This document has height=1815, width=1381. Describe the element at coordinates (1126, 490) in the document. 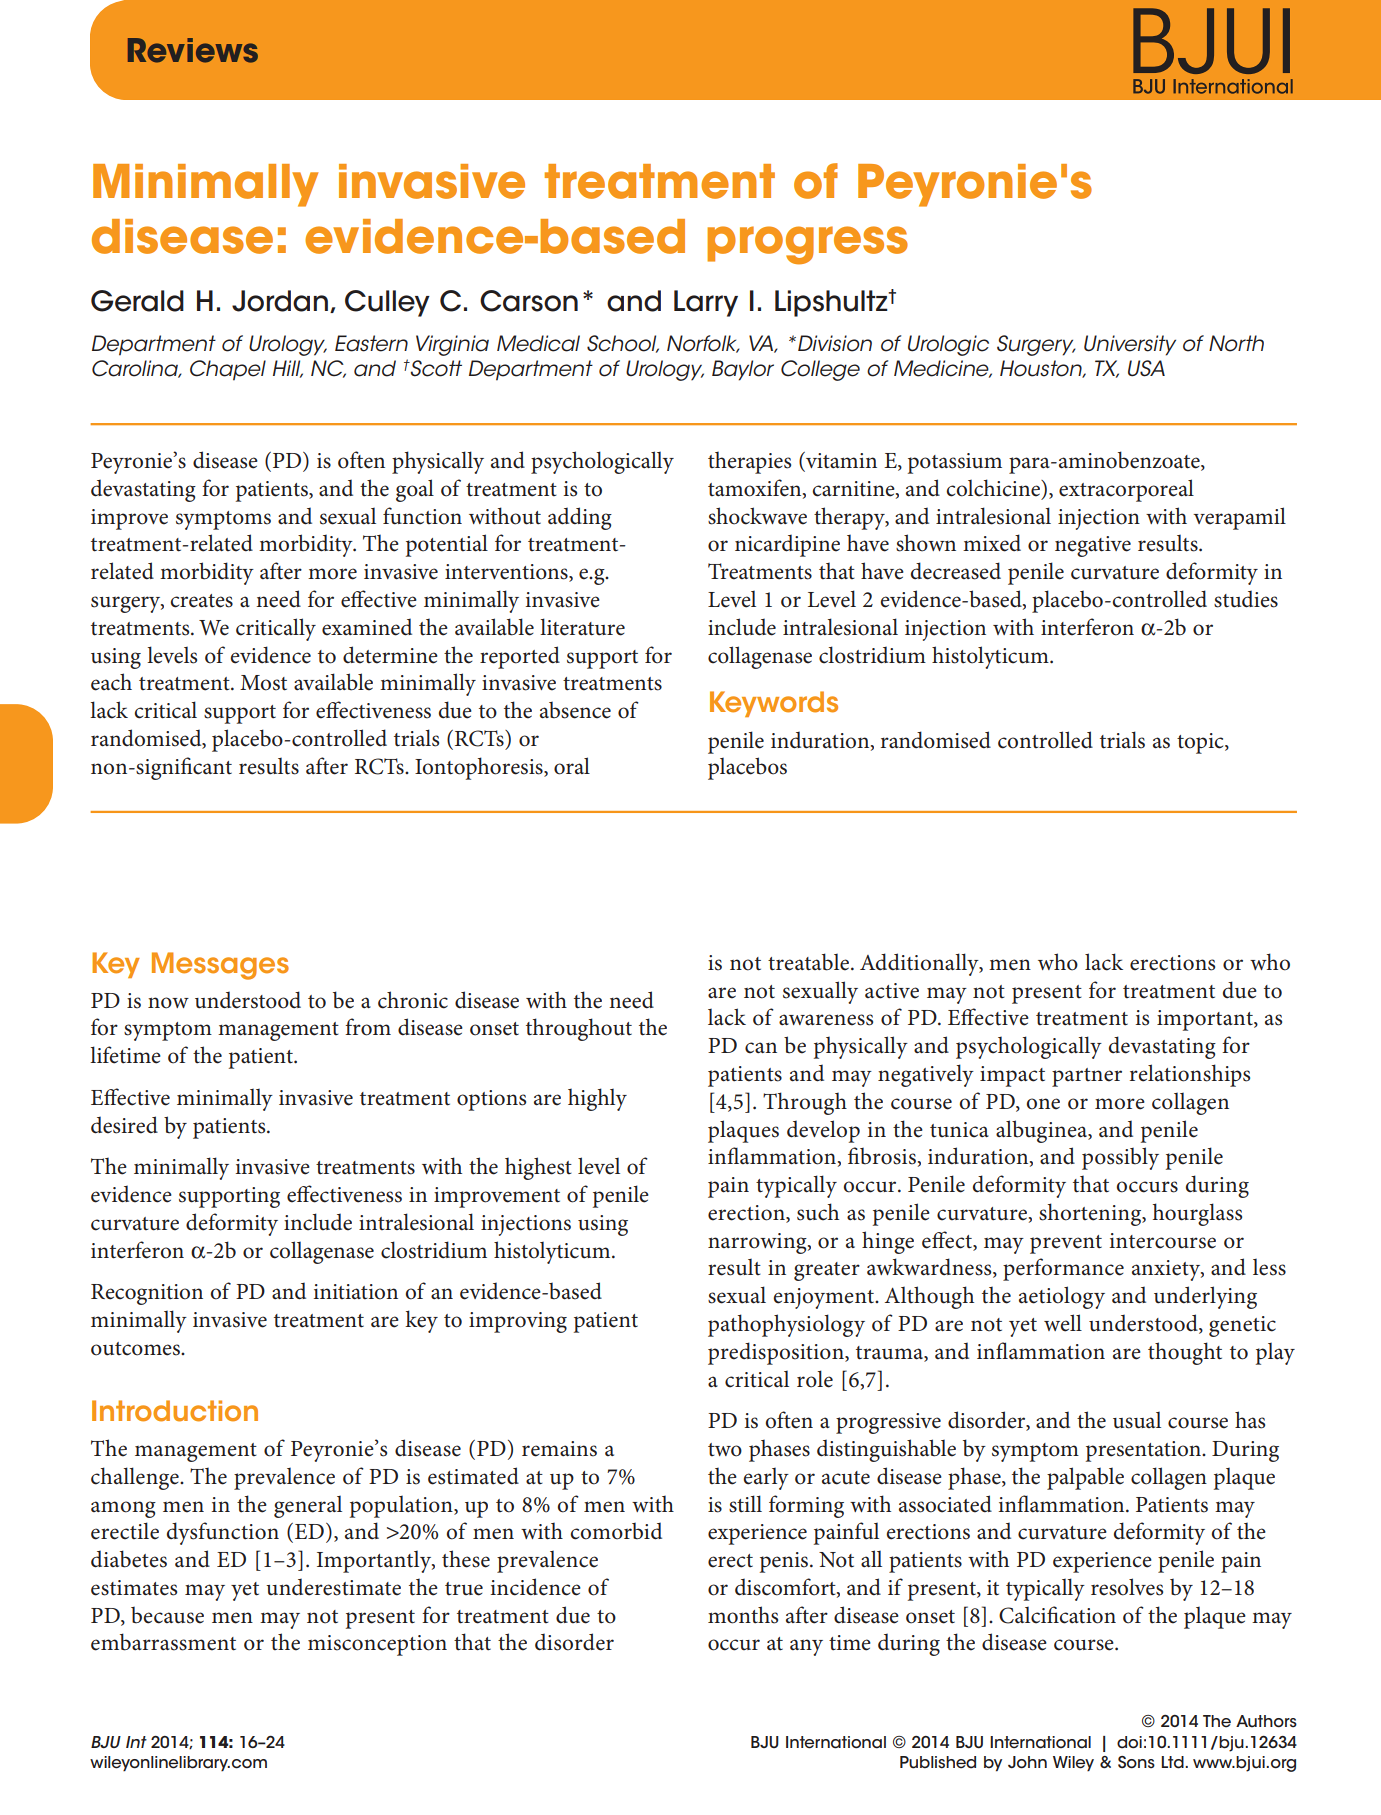

I see `extracorporeal` at that location.
